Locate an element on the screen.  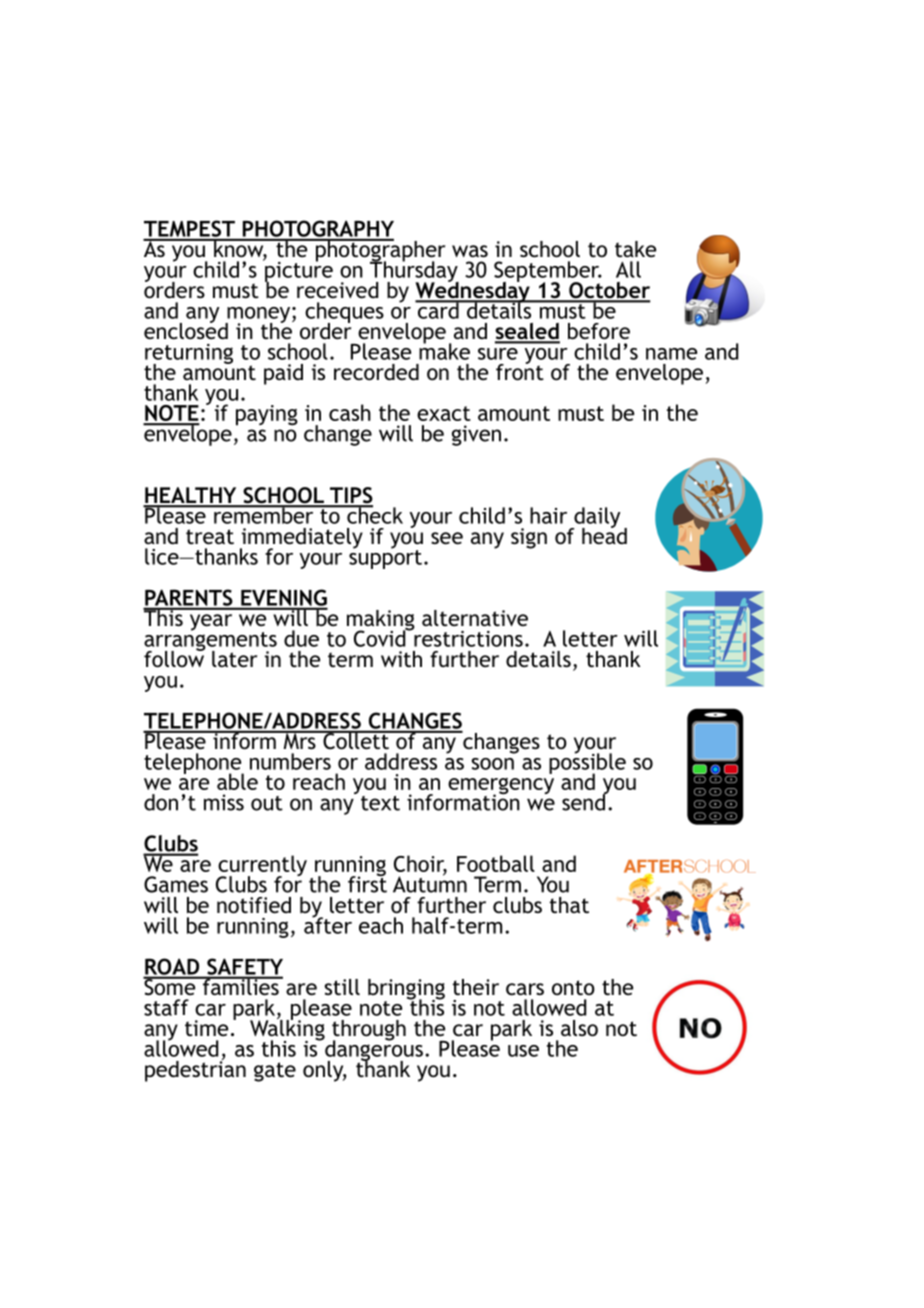
treat is located at coordinates (210, 537).
